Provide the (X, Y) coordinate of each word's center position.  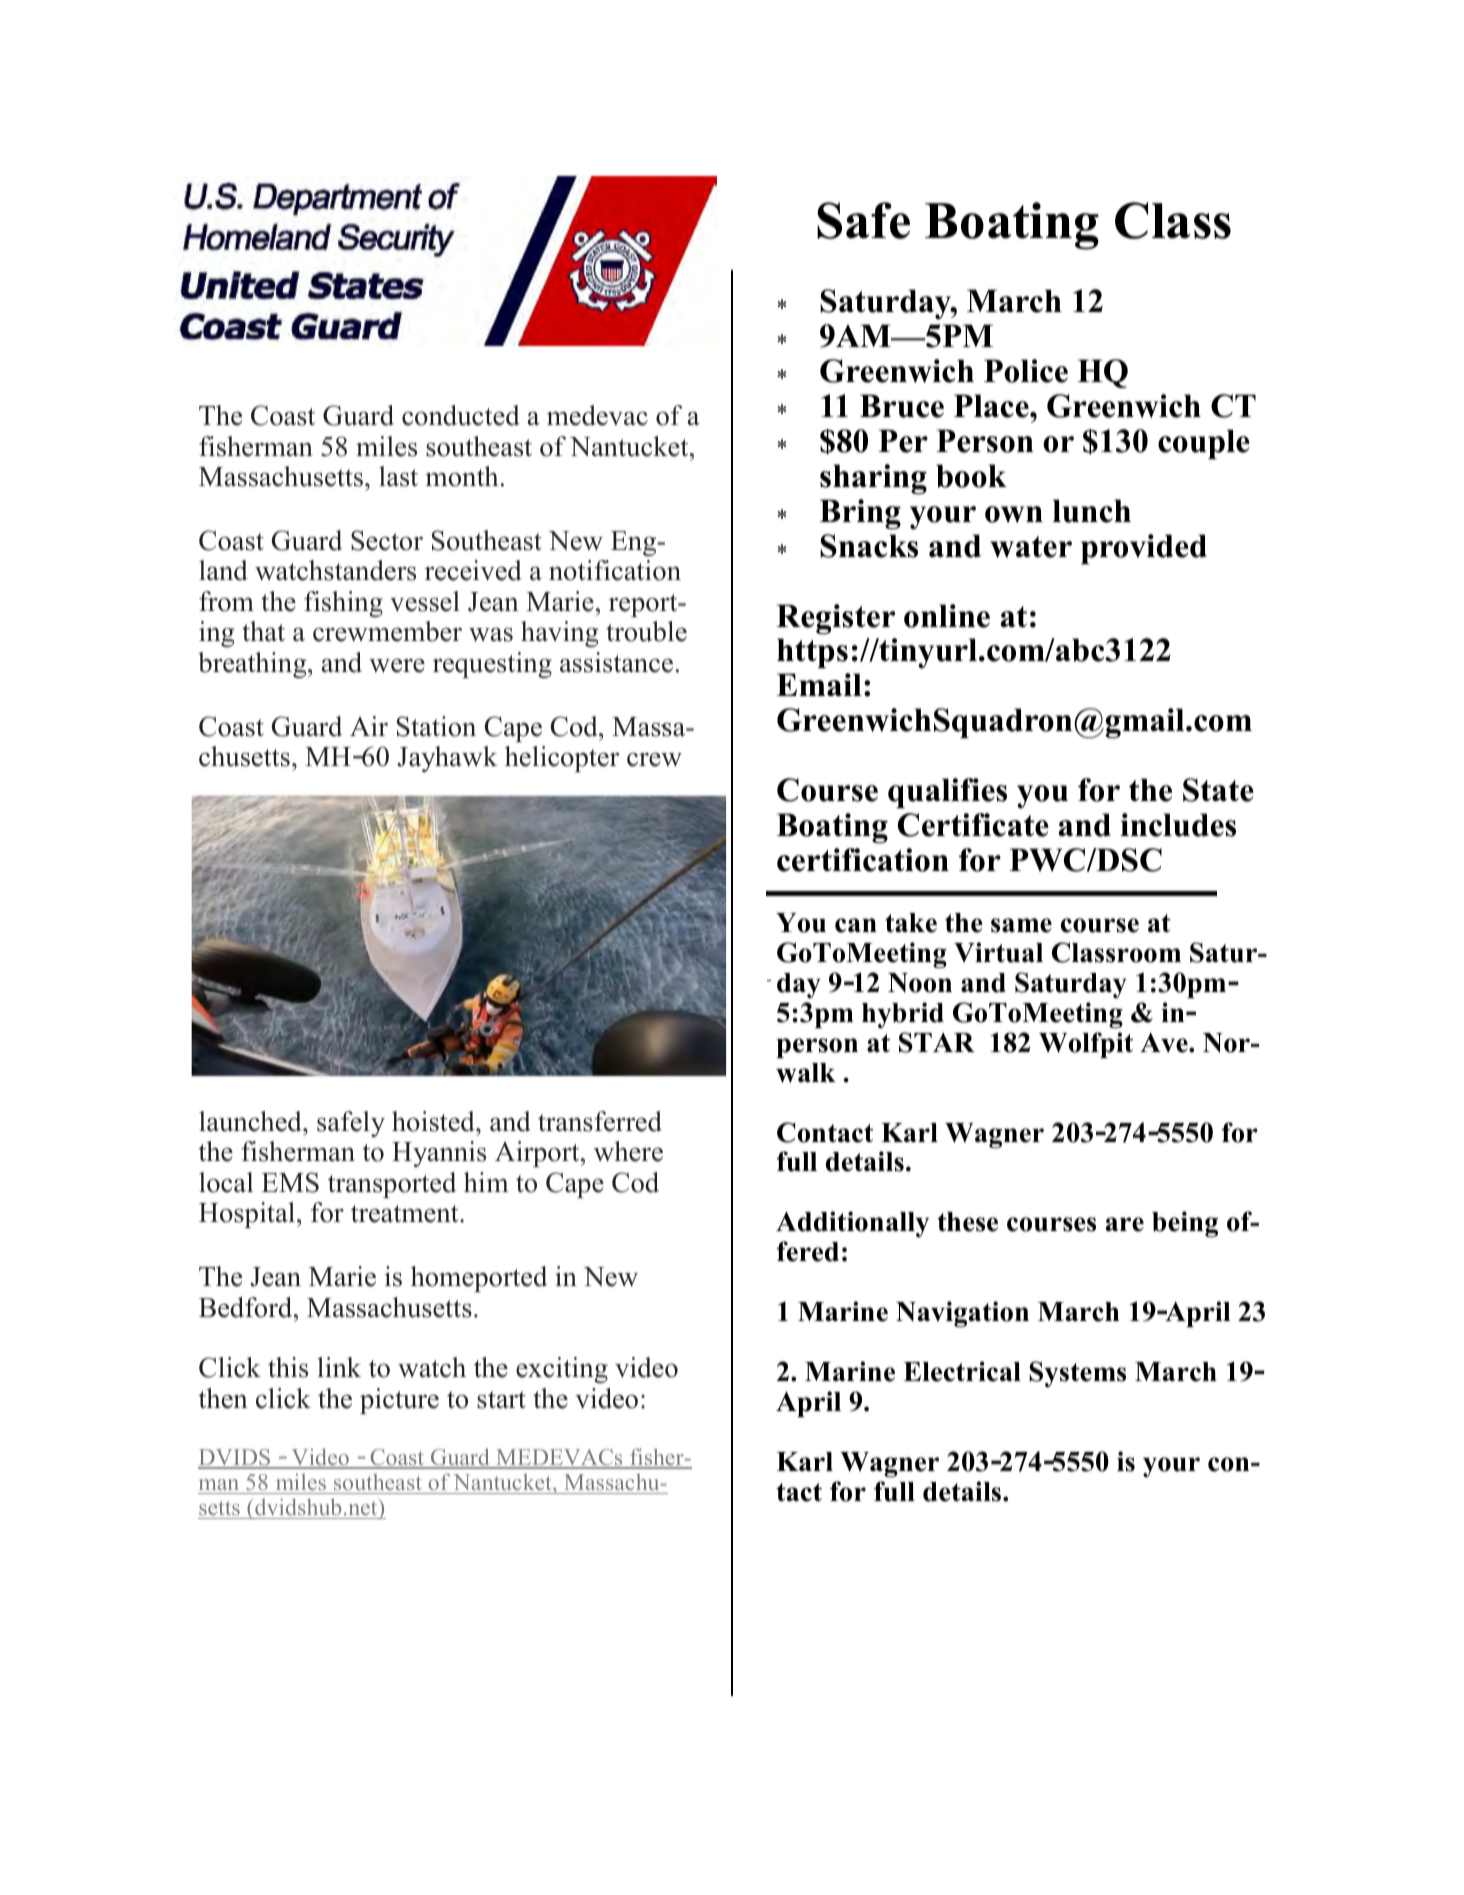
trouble (646, 631)
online (947, 616)
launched (251, 1121)
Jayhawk (447, 759)
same (1021, 925)
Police (1026, 371)
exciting (562, 1370)
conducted (461, 415)
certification (863, 860)
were (397, 666)
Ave (1165, 1043)
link (339, 1367)
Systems (1077, 1374)
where (628, 1151)
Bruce (902, 406)
